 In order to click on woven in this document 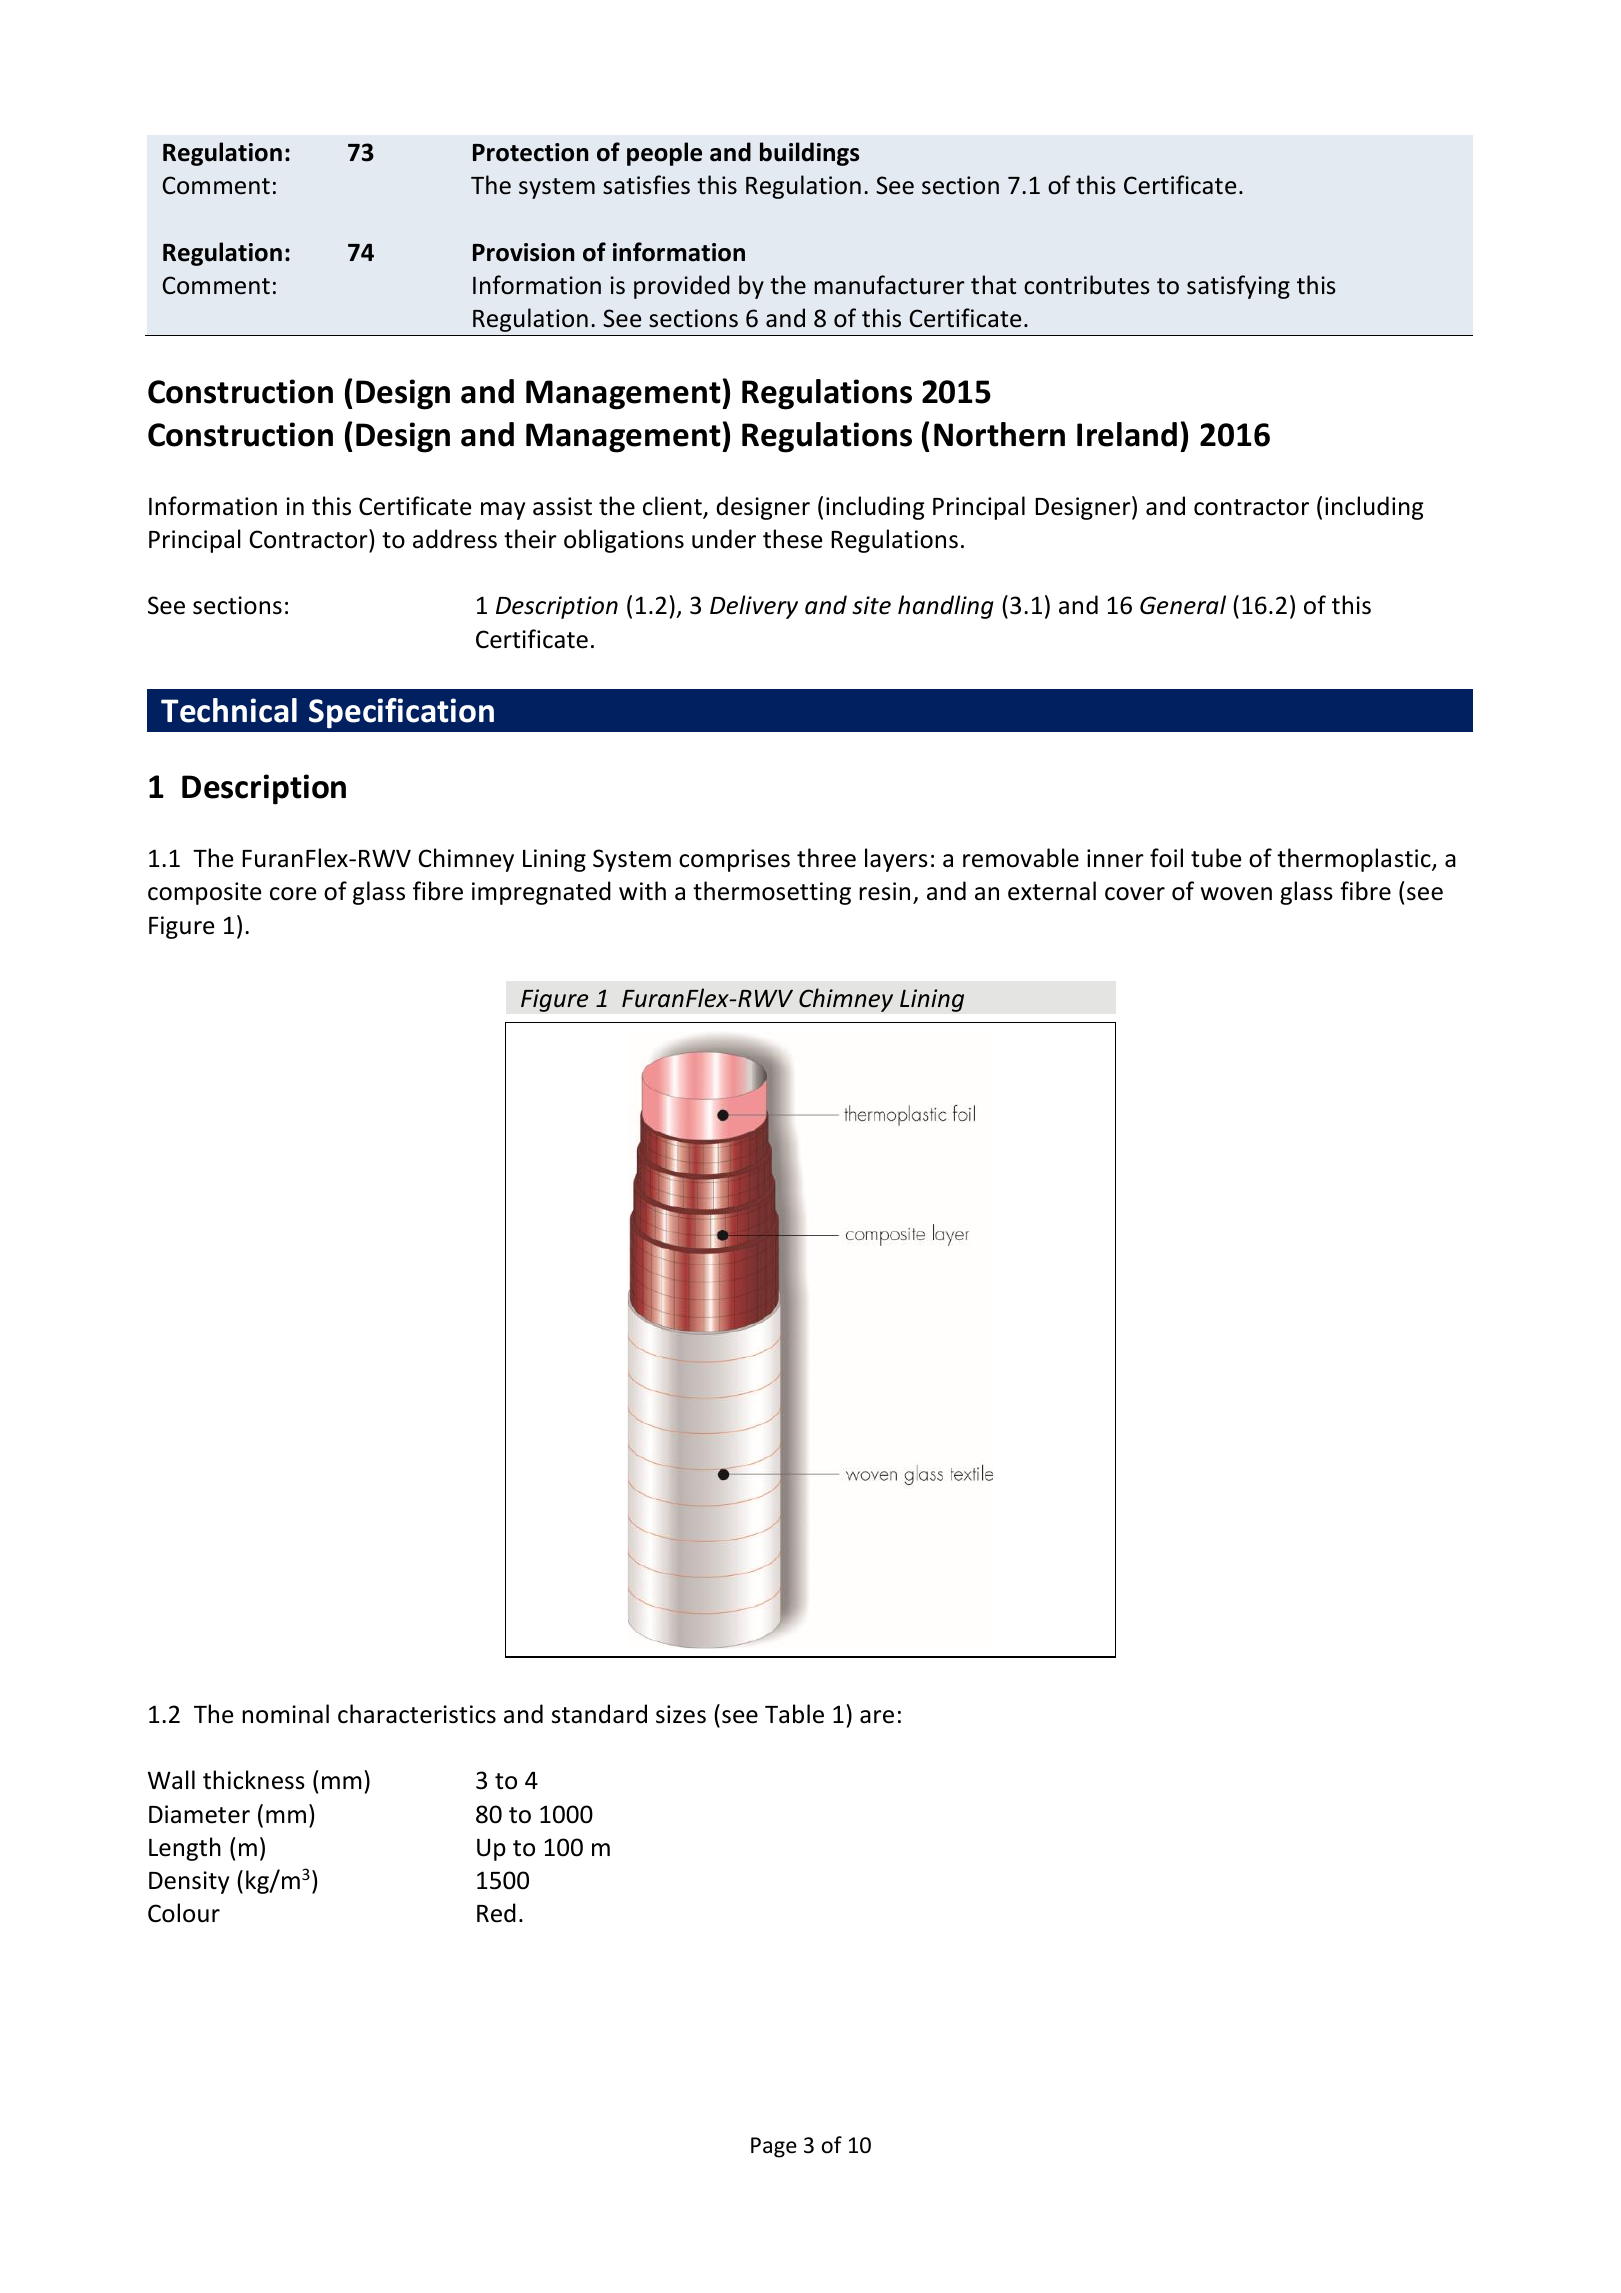, I will do `click(1236, 894)`.
